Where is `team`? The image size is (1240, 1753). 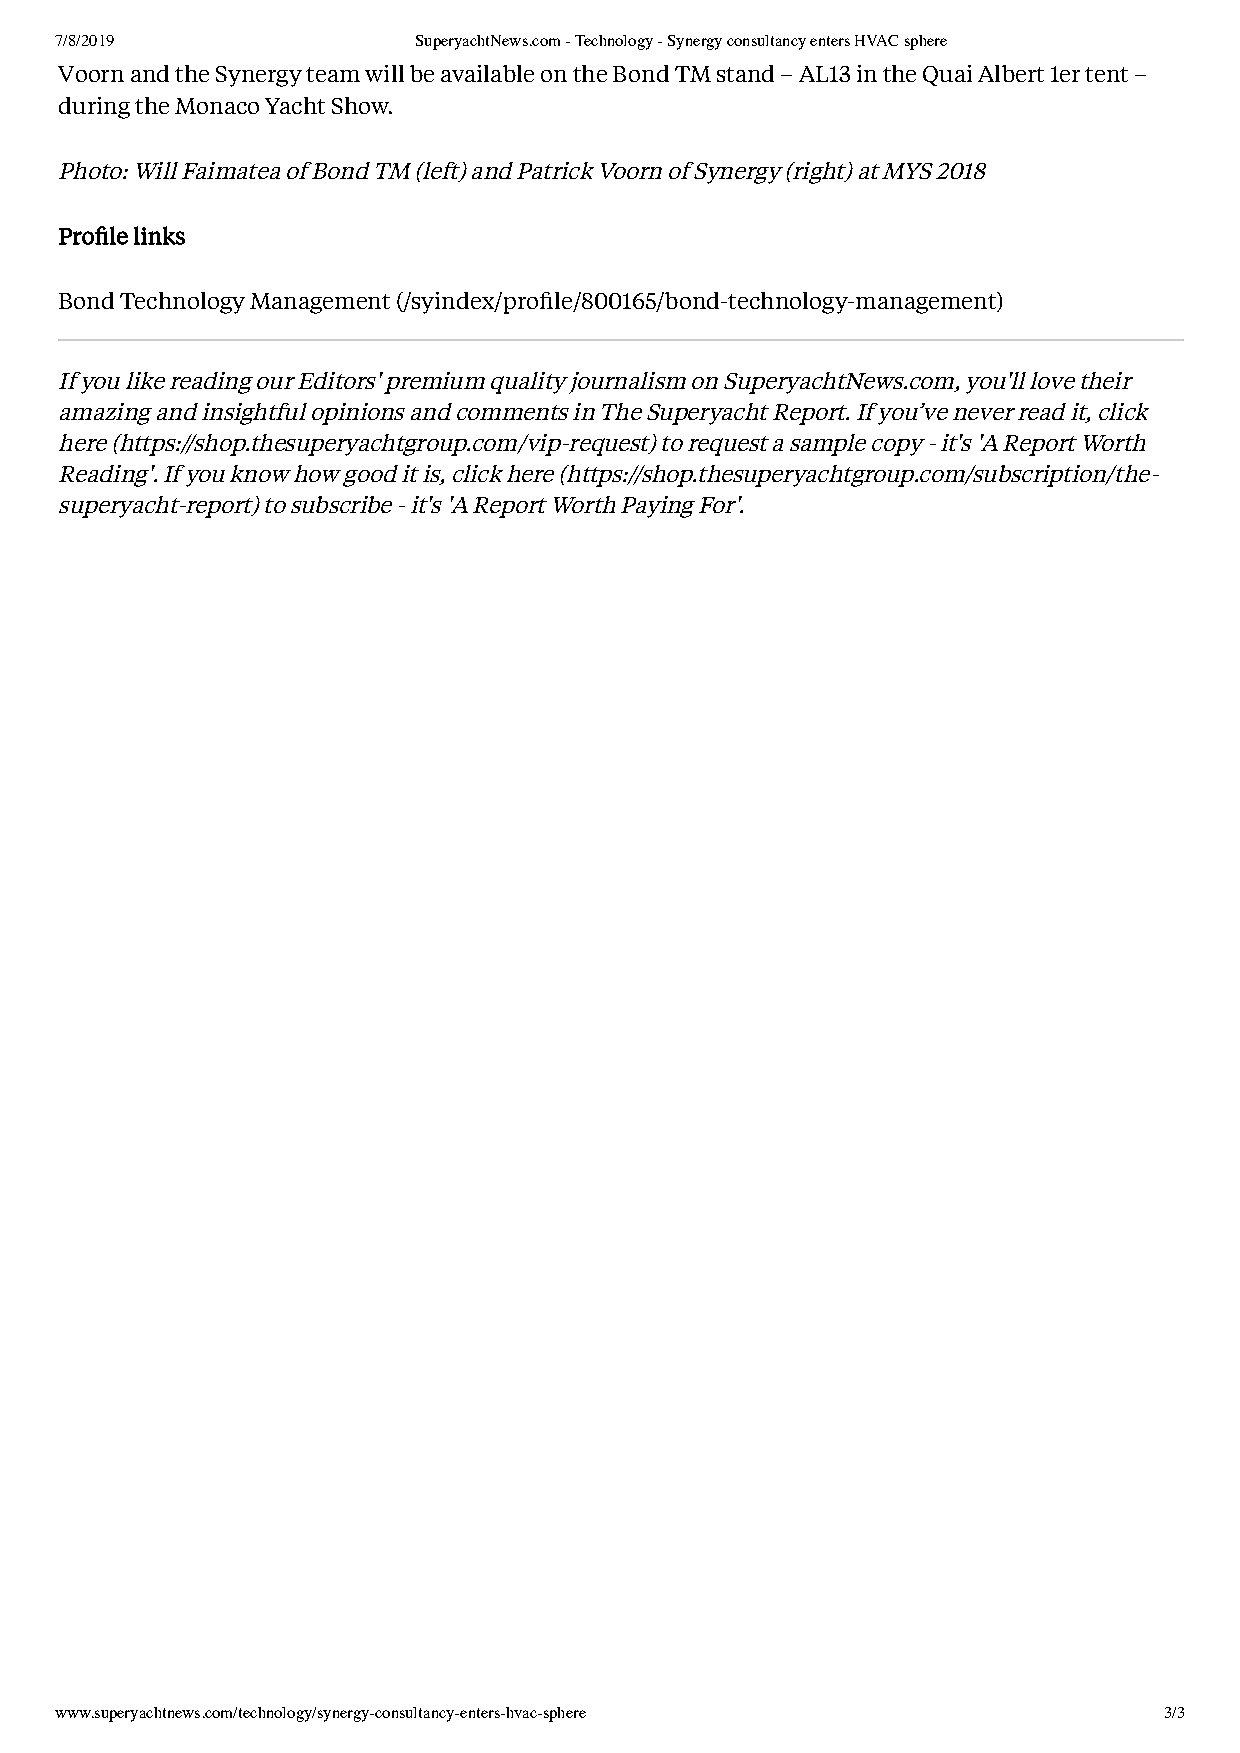
team is located at coordinates (333, 74).
